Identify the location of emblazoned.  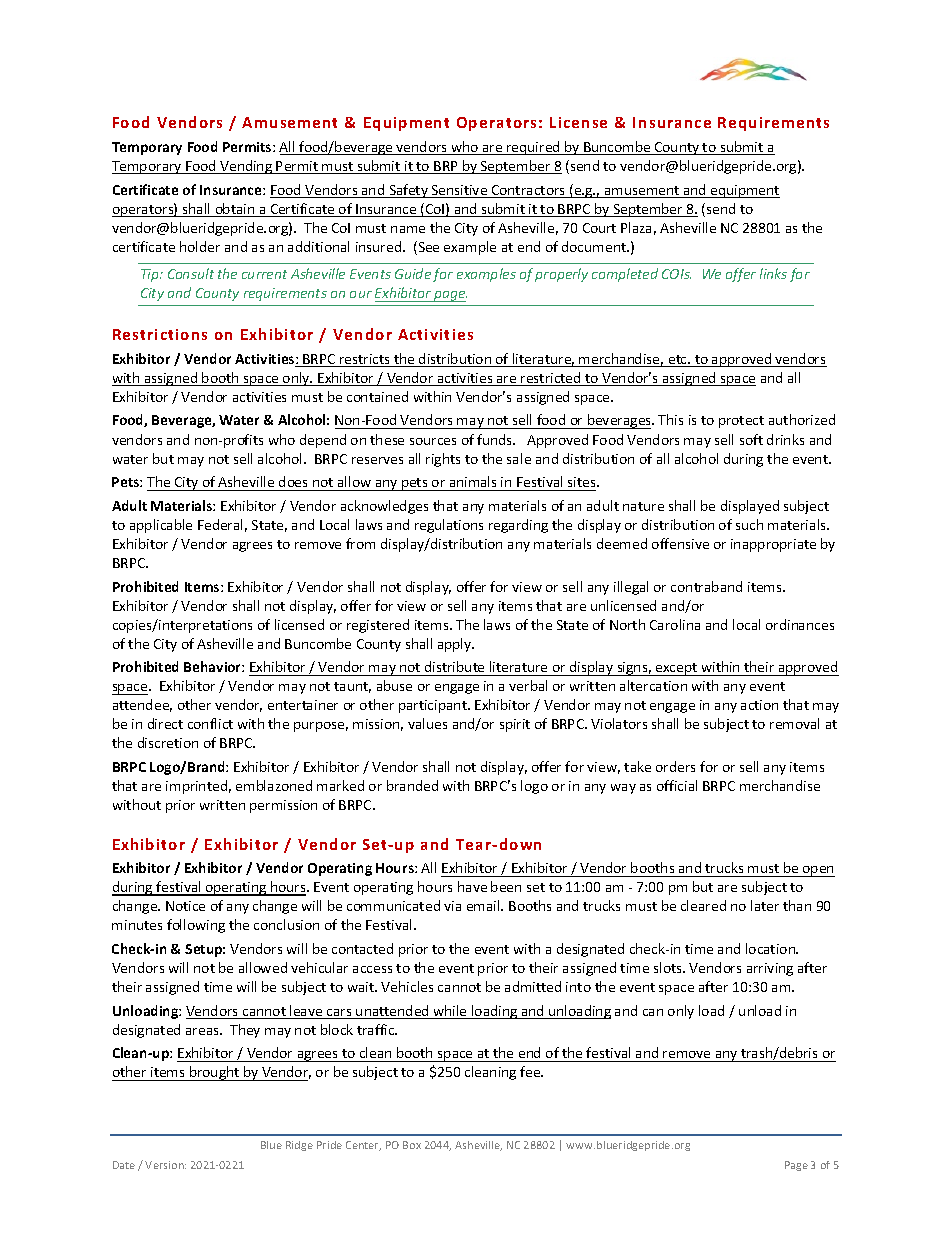
(274, 785).
